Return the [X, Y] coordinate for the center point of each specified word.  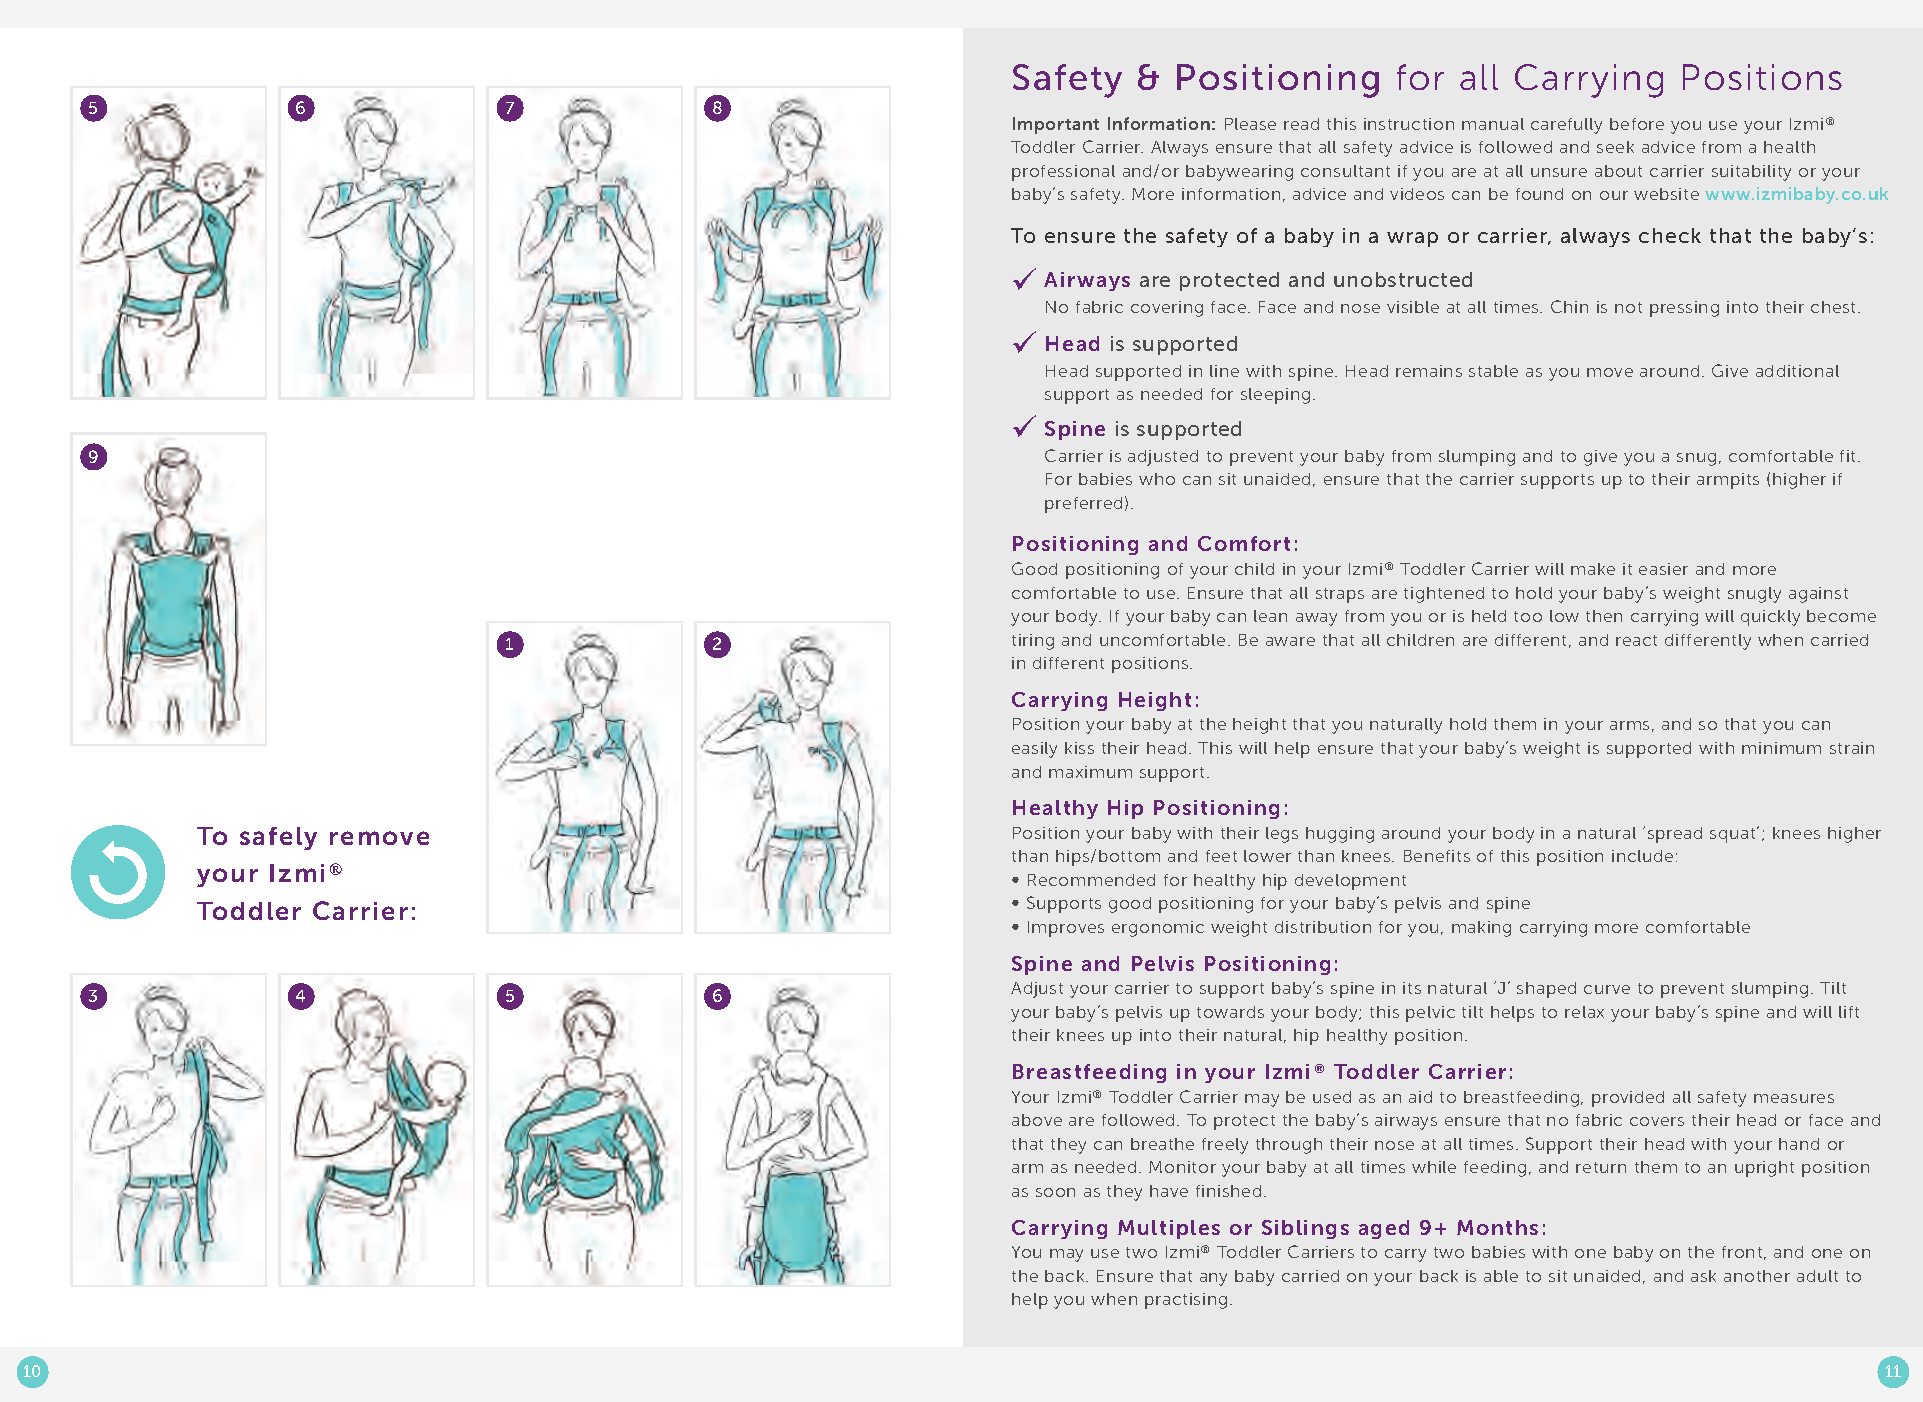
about [1618, 171]
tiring [1033, 642]
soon [1055, 1192]
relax [1584, 1012]
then [1604, 616]
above [1037, 1120]
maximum [1090, 772]
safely [278, 838]
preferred [1083, 505]
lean [1270, 616]
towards [1230, 1012]
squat [1734, 835]
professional [1063, 173]
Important [1056, 125]
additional [1797, 371]
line [1224, 371]
